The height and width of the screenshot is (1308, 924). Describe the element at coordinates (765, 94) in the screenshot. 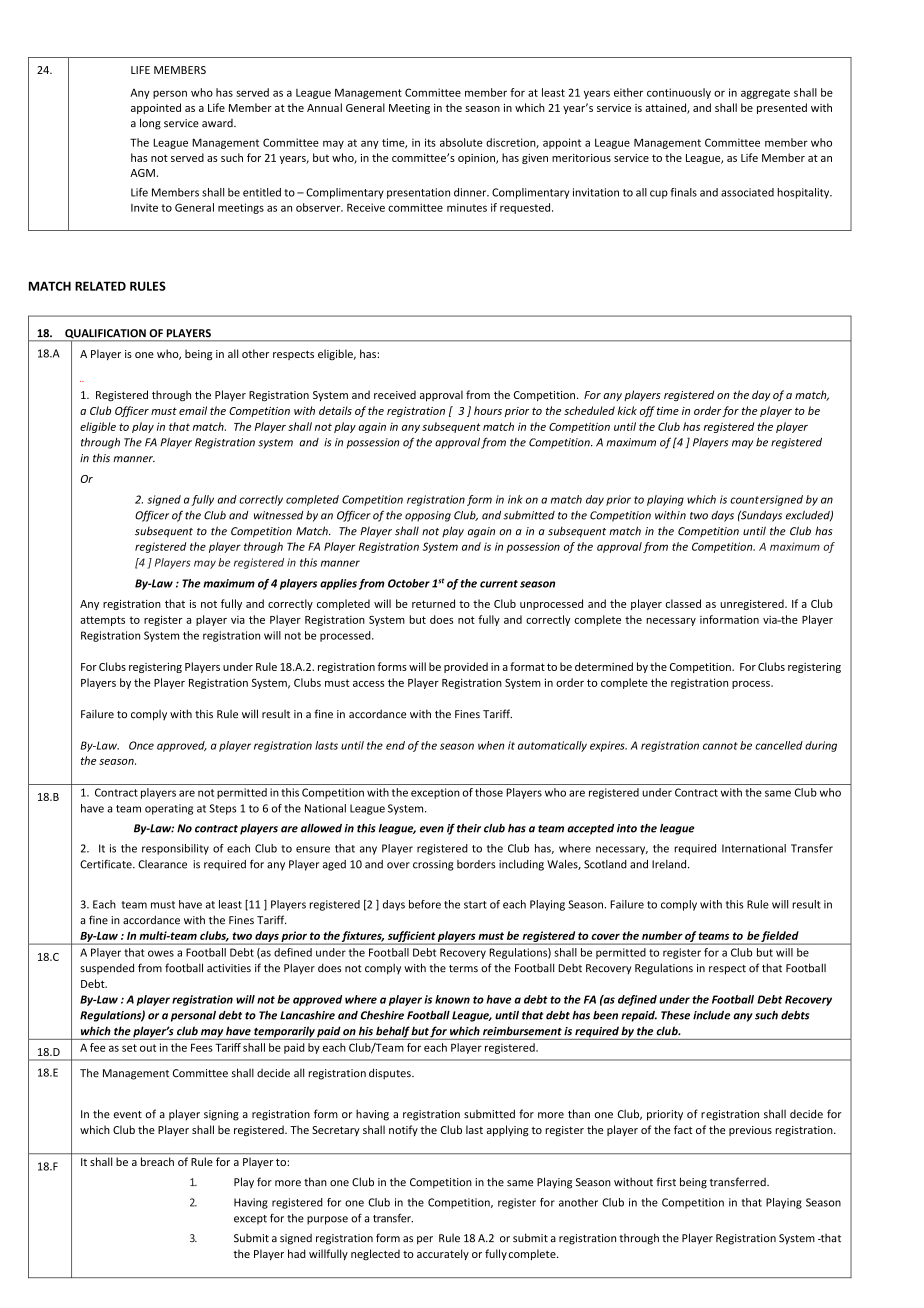

I see `aggregate` at that location.
